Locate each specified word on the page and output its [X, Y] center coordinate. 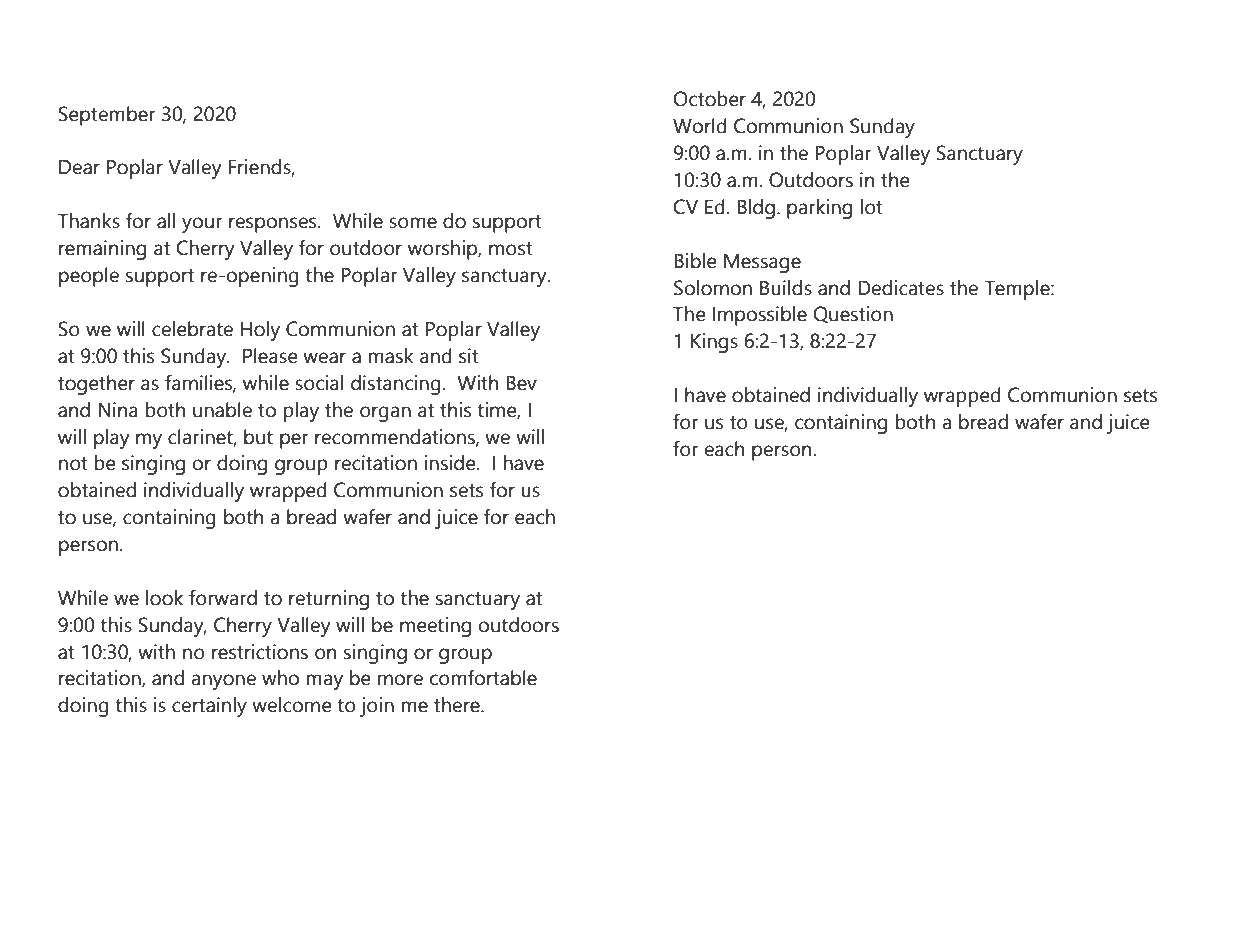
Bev [521, 383]
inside [451, 463]
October [710, 99]
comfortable [483, 678]
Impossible [760, 316]
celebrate [192, 329]
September [107, 116]
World [700, 126]
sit [469, 356]
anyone [223, 682]
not [73, 464]
